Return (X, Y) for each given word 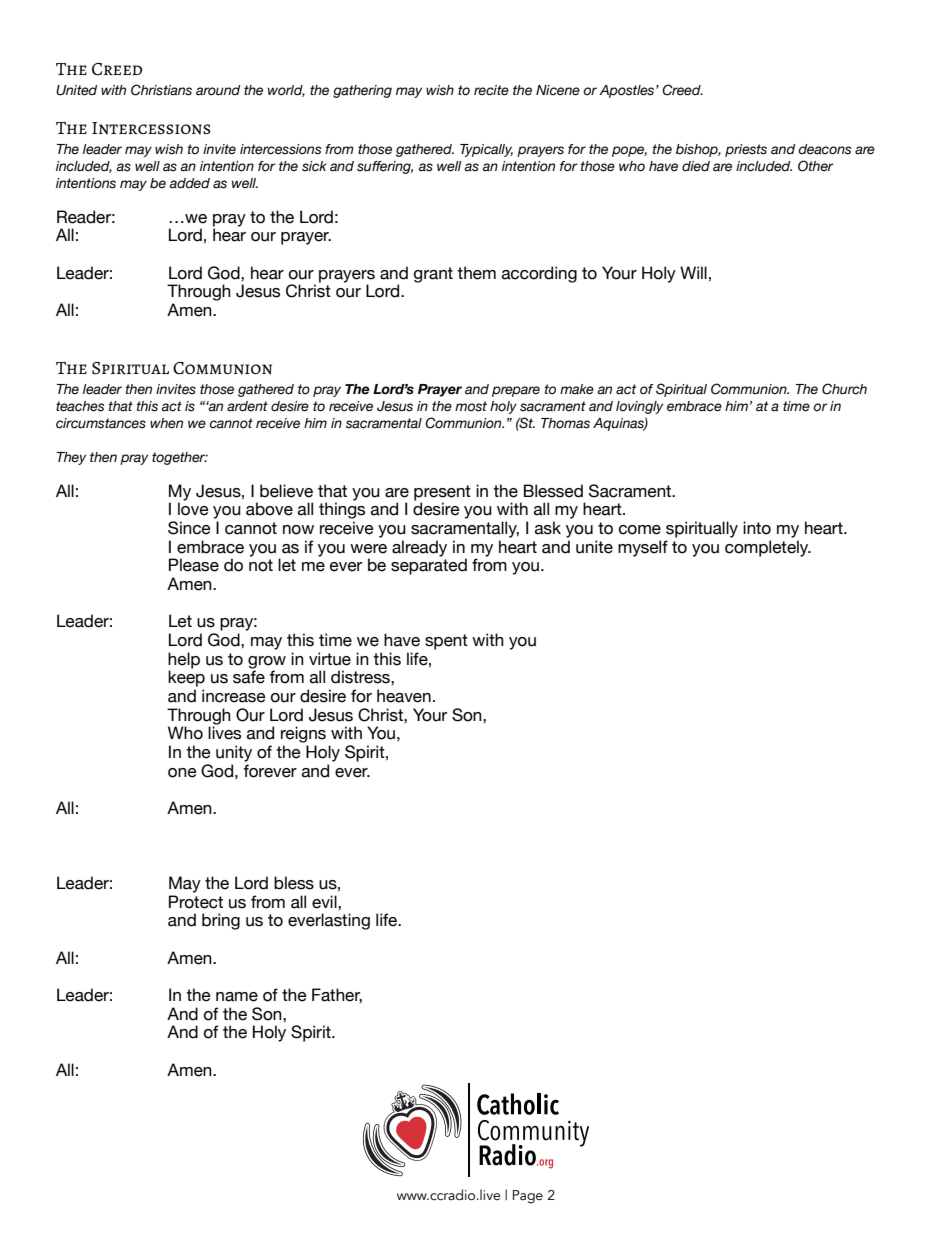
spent (446, 642)
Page (528, 1197)
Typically (486, 150)
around (218, 90)
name (237, 997)
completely (768, 548)
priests (746, 150)
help (184, 661)
